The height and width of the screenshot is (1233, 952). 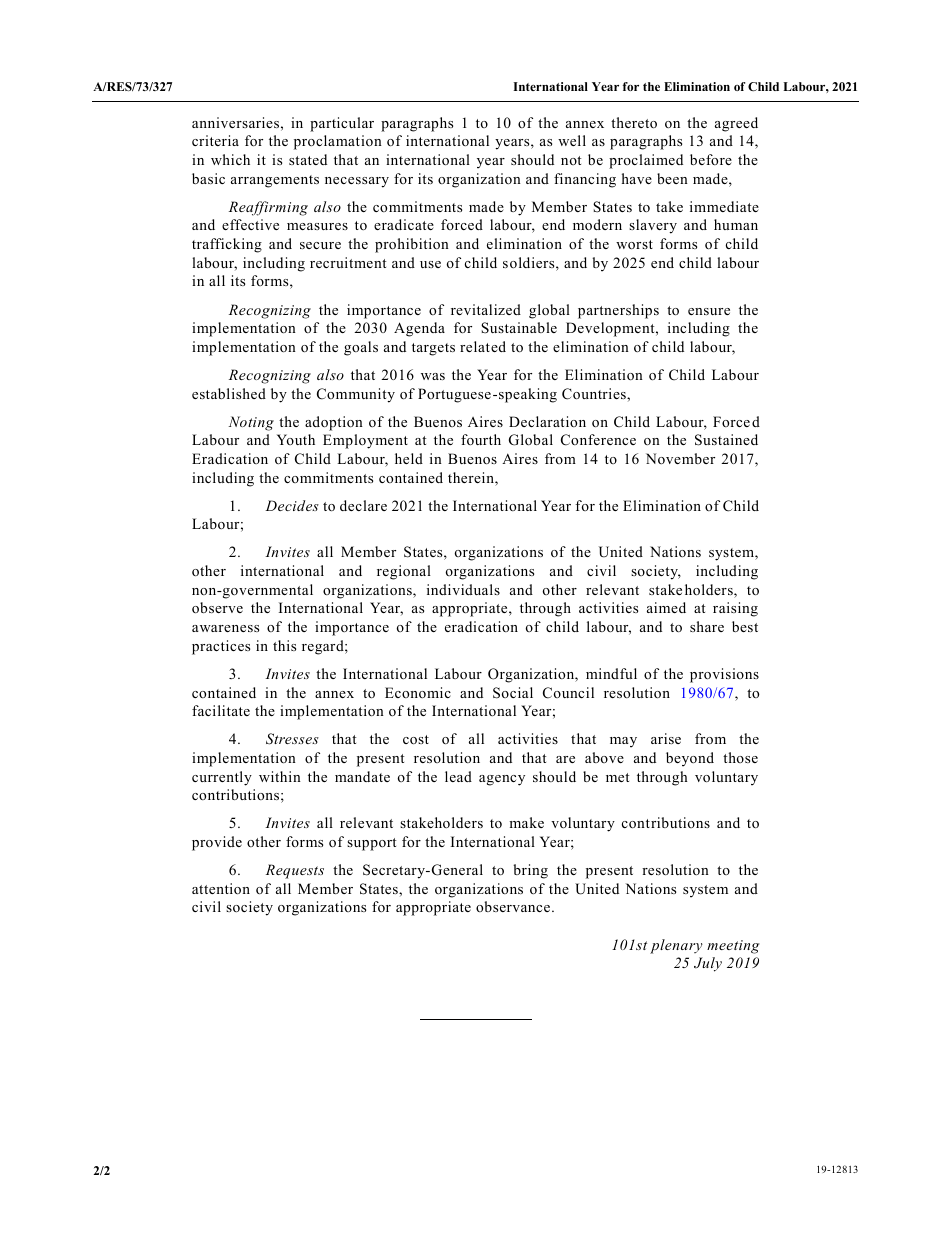 What do you see at coordinates (229, 393) in the screenshot?
I see `established` at bounding box center [229, 393].
